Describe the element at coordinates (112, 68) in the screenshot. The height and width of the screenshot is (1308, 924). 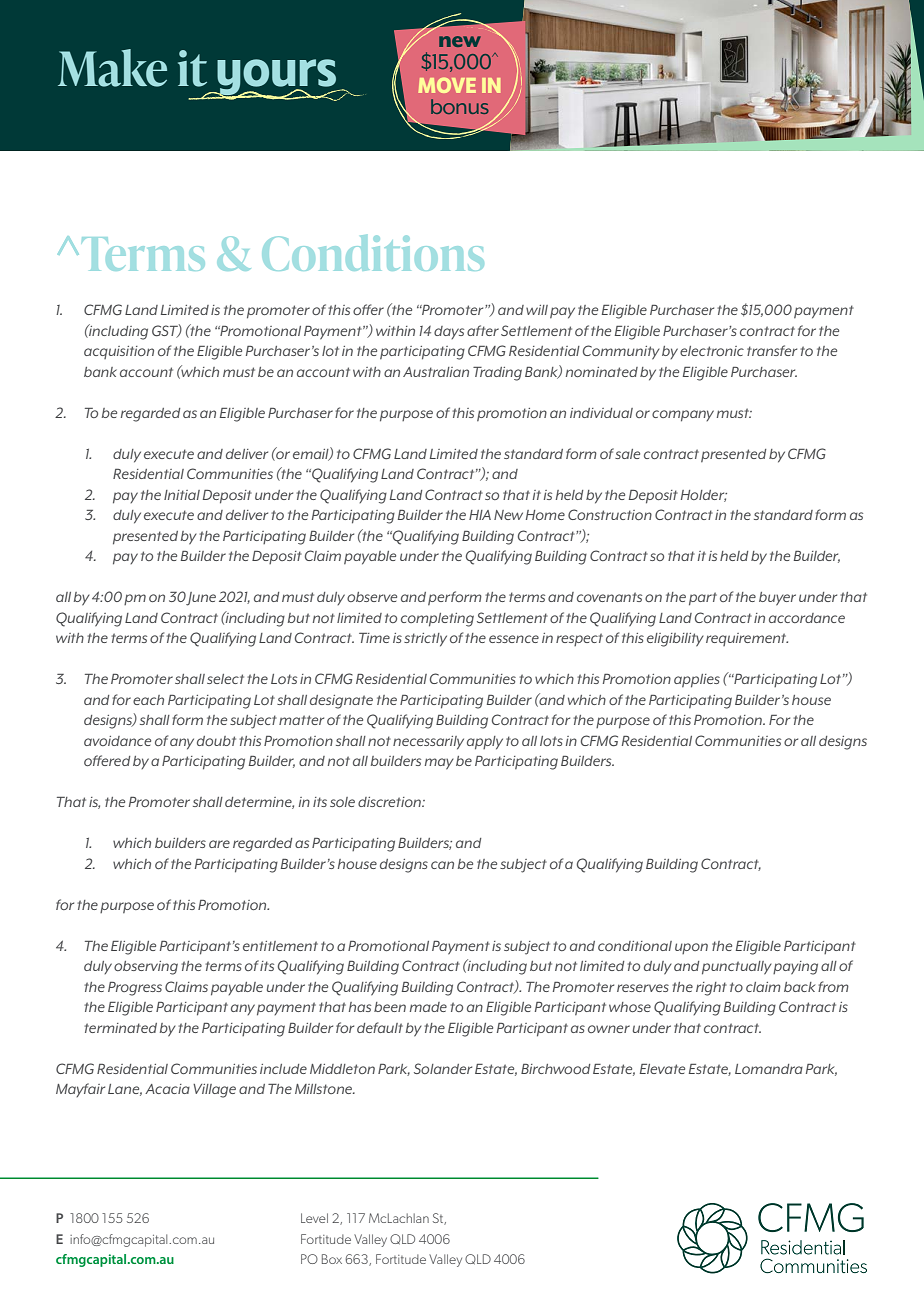
I see `Make` at that location.
